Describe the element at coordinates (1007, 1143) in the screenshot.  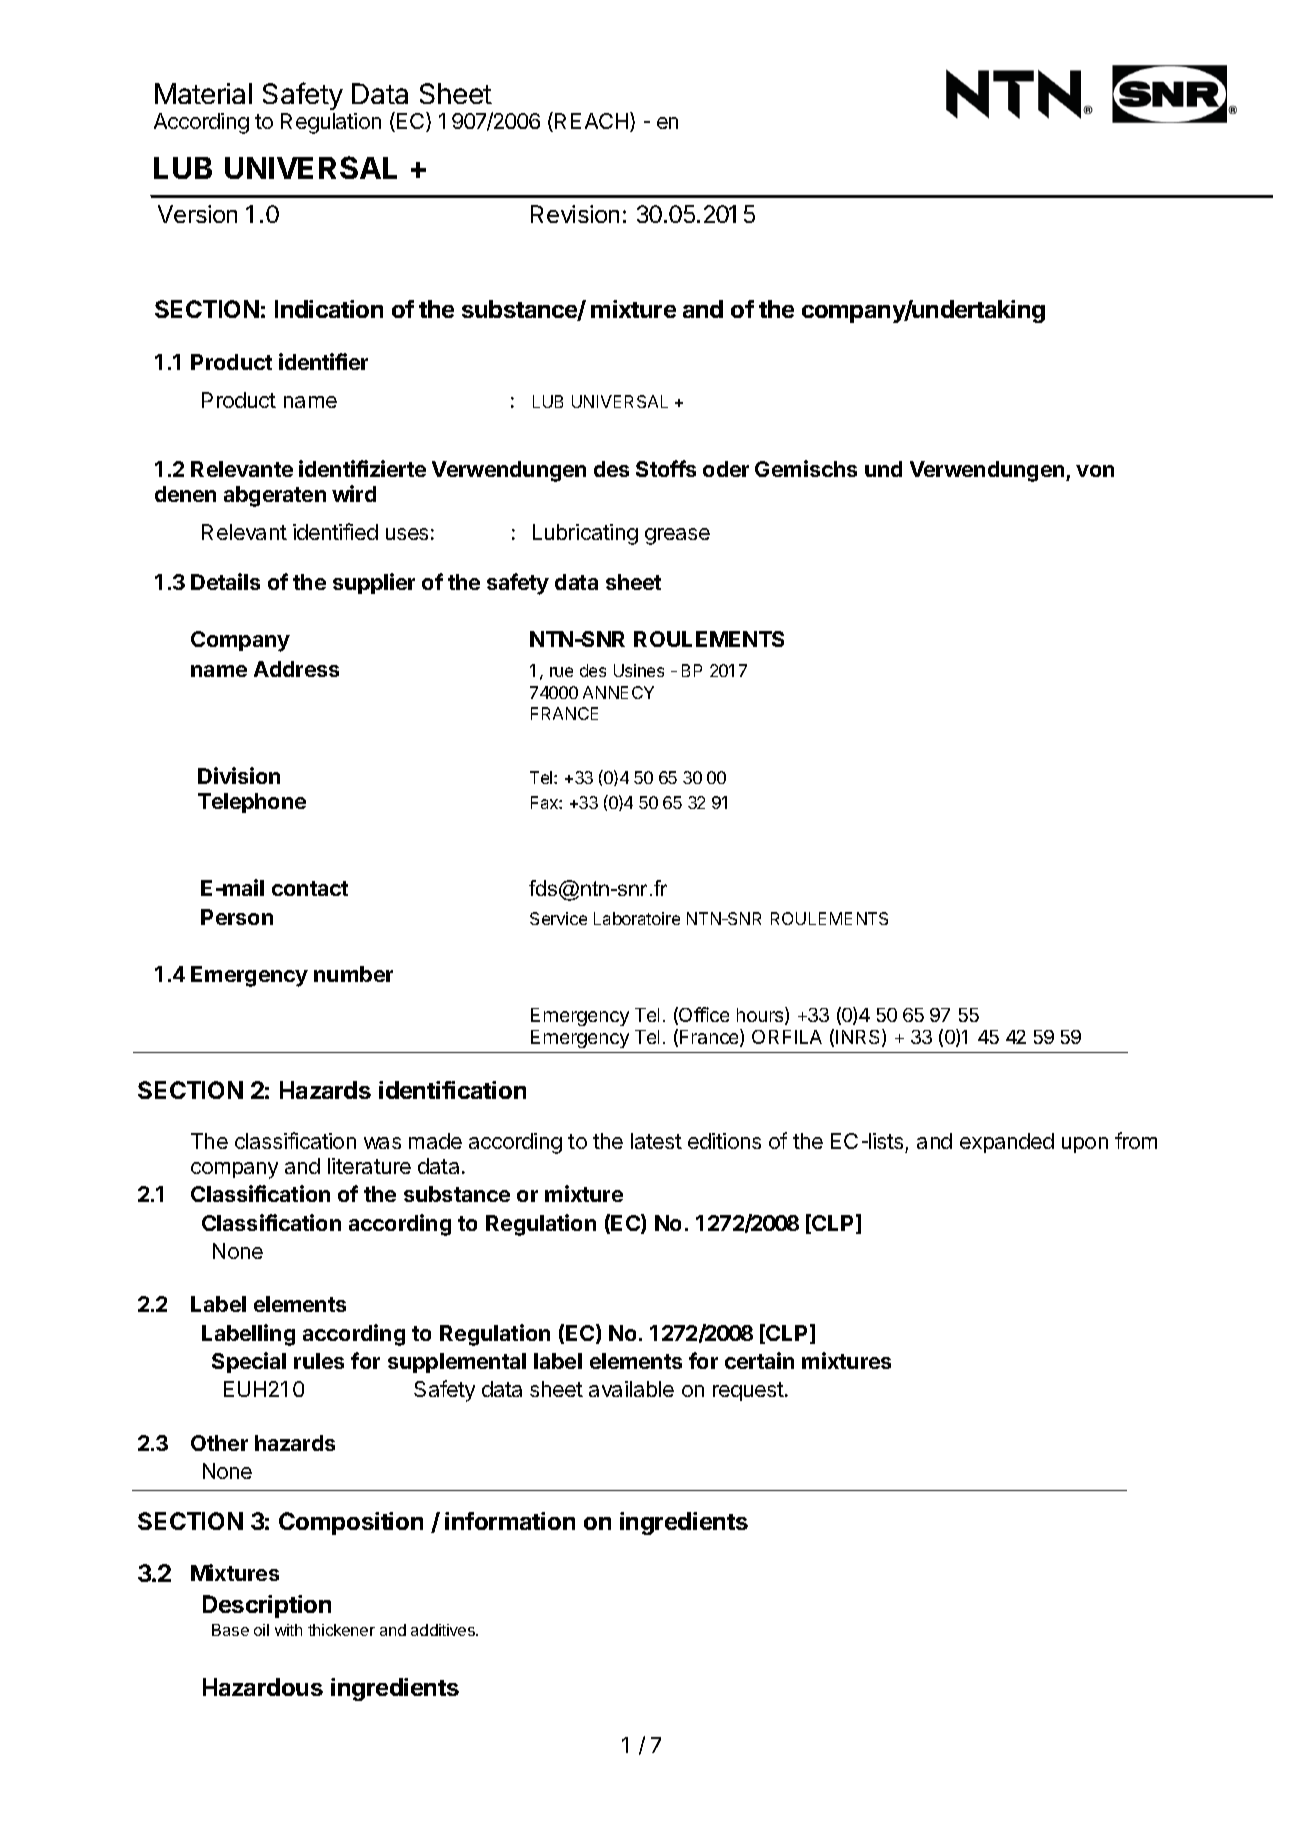
I see `expanded` at that location.
